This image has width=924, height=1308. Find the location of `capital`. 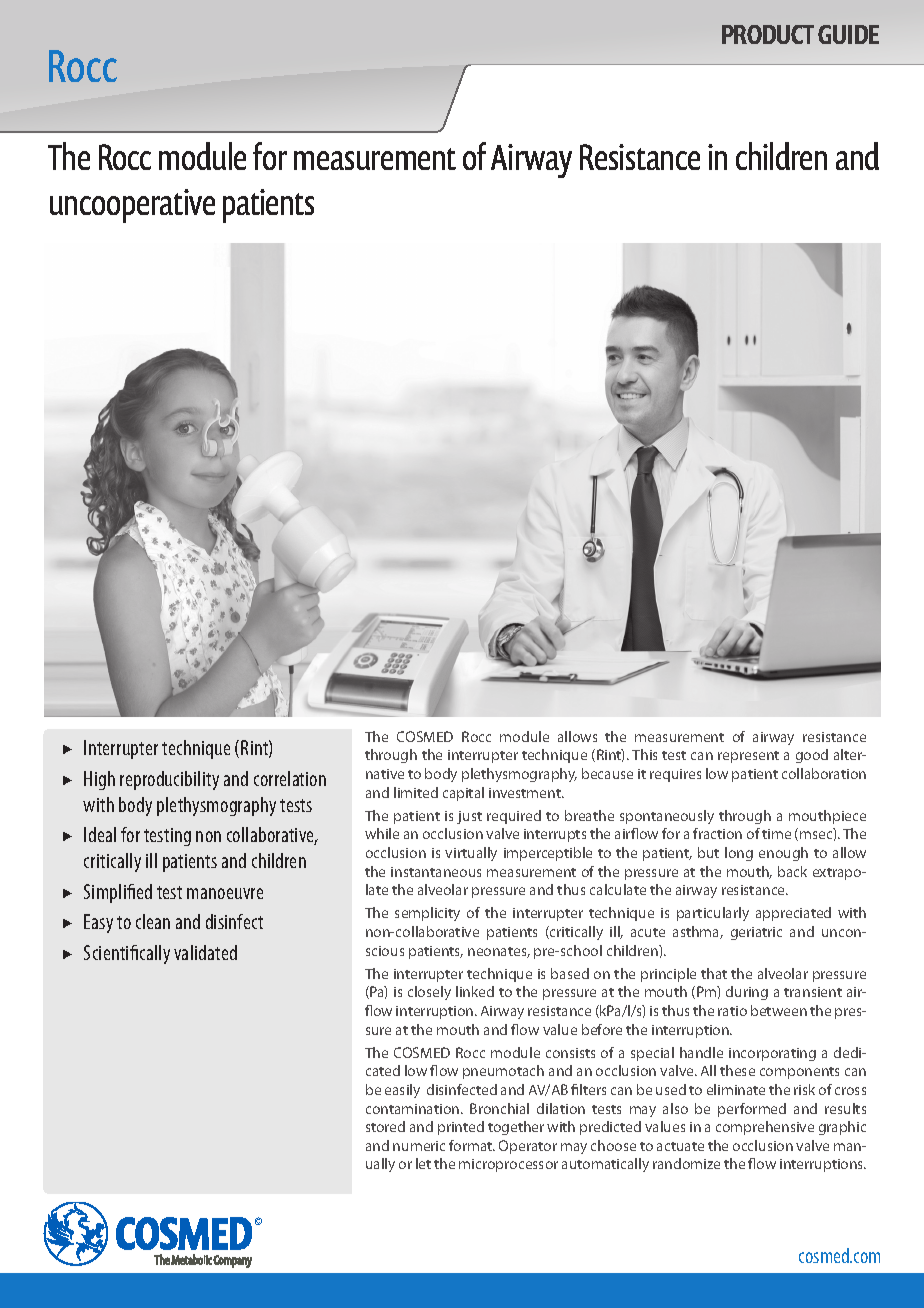

capital is located at coordinates (463, 794).
